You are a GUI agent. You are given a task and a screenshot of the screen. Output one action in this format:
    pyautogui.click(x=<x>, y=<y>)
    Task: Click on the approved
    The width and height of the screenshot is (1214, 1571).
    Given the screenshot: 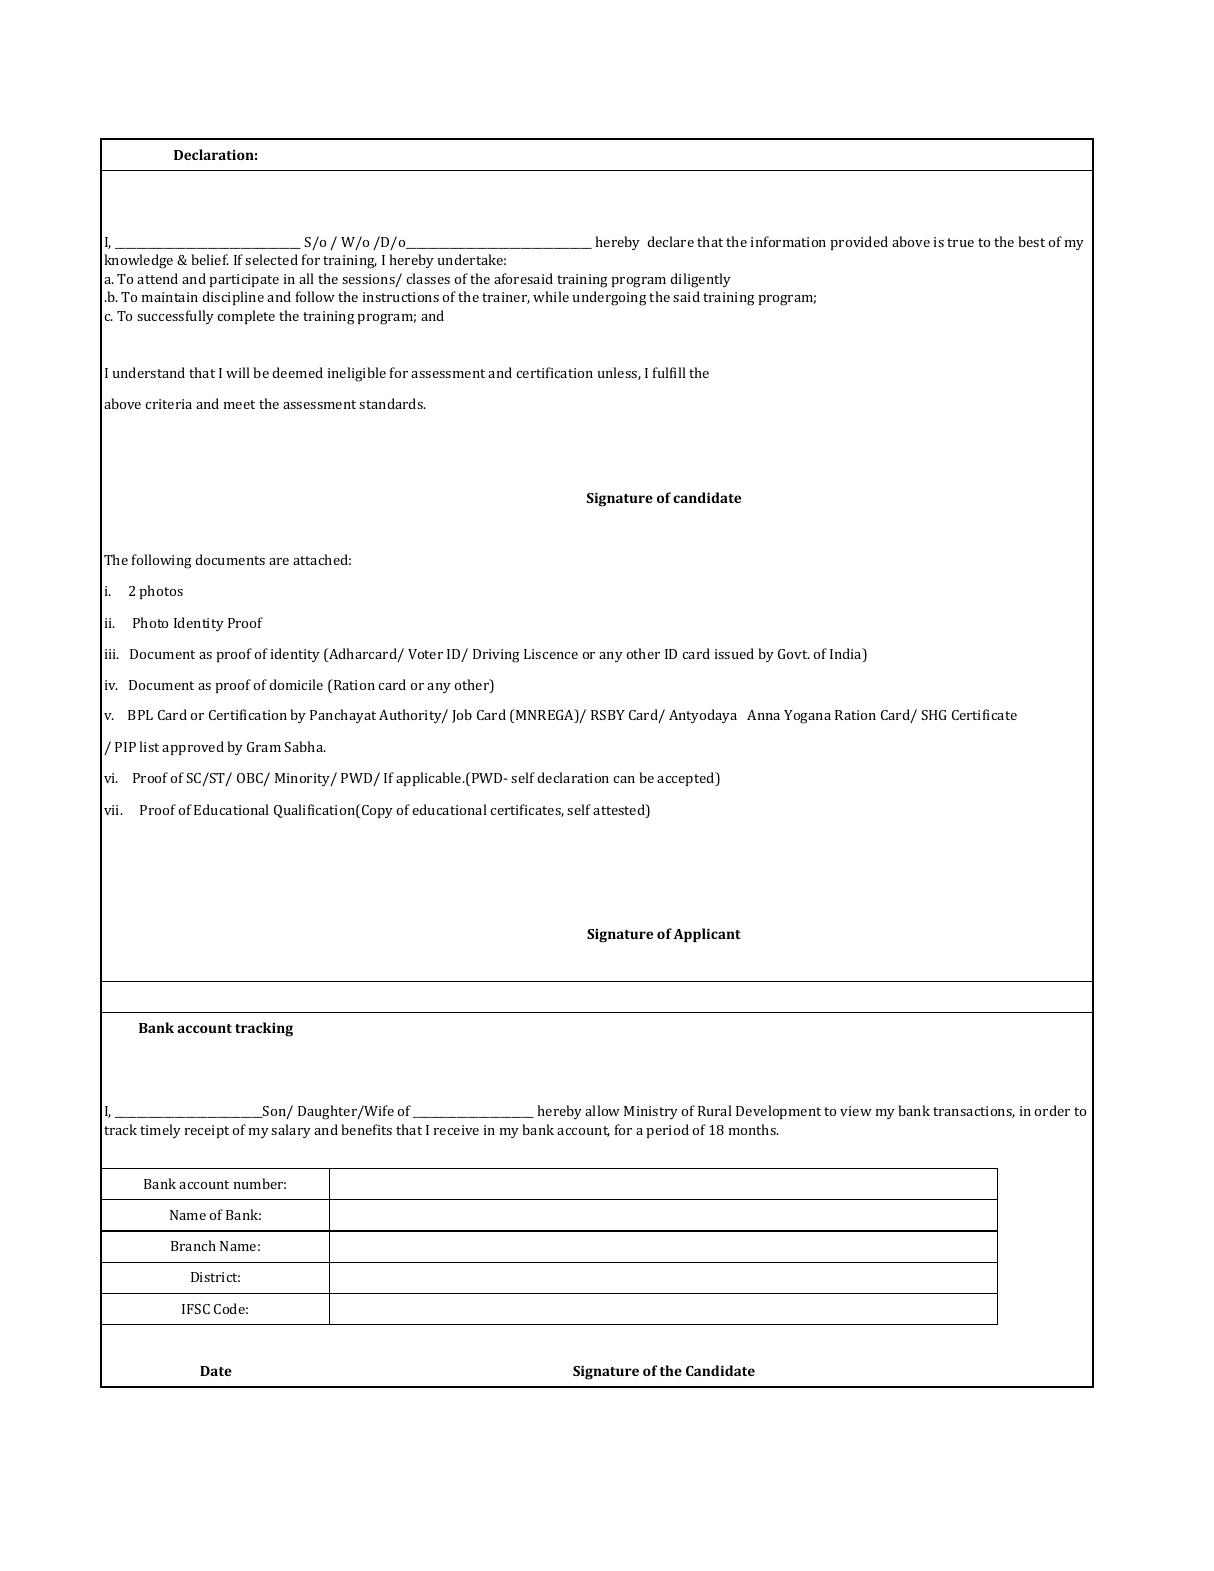 What is the action you would take?
    pyautogui.click(x=193, y=748)
